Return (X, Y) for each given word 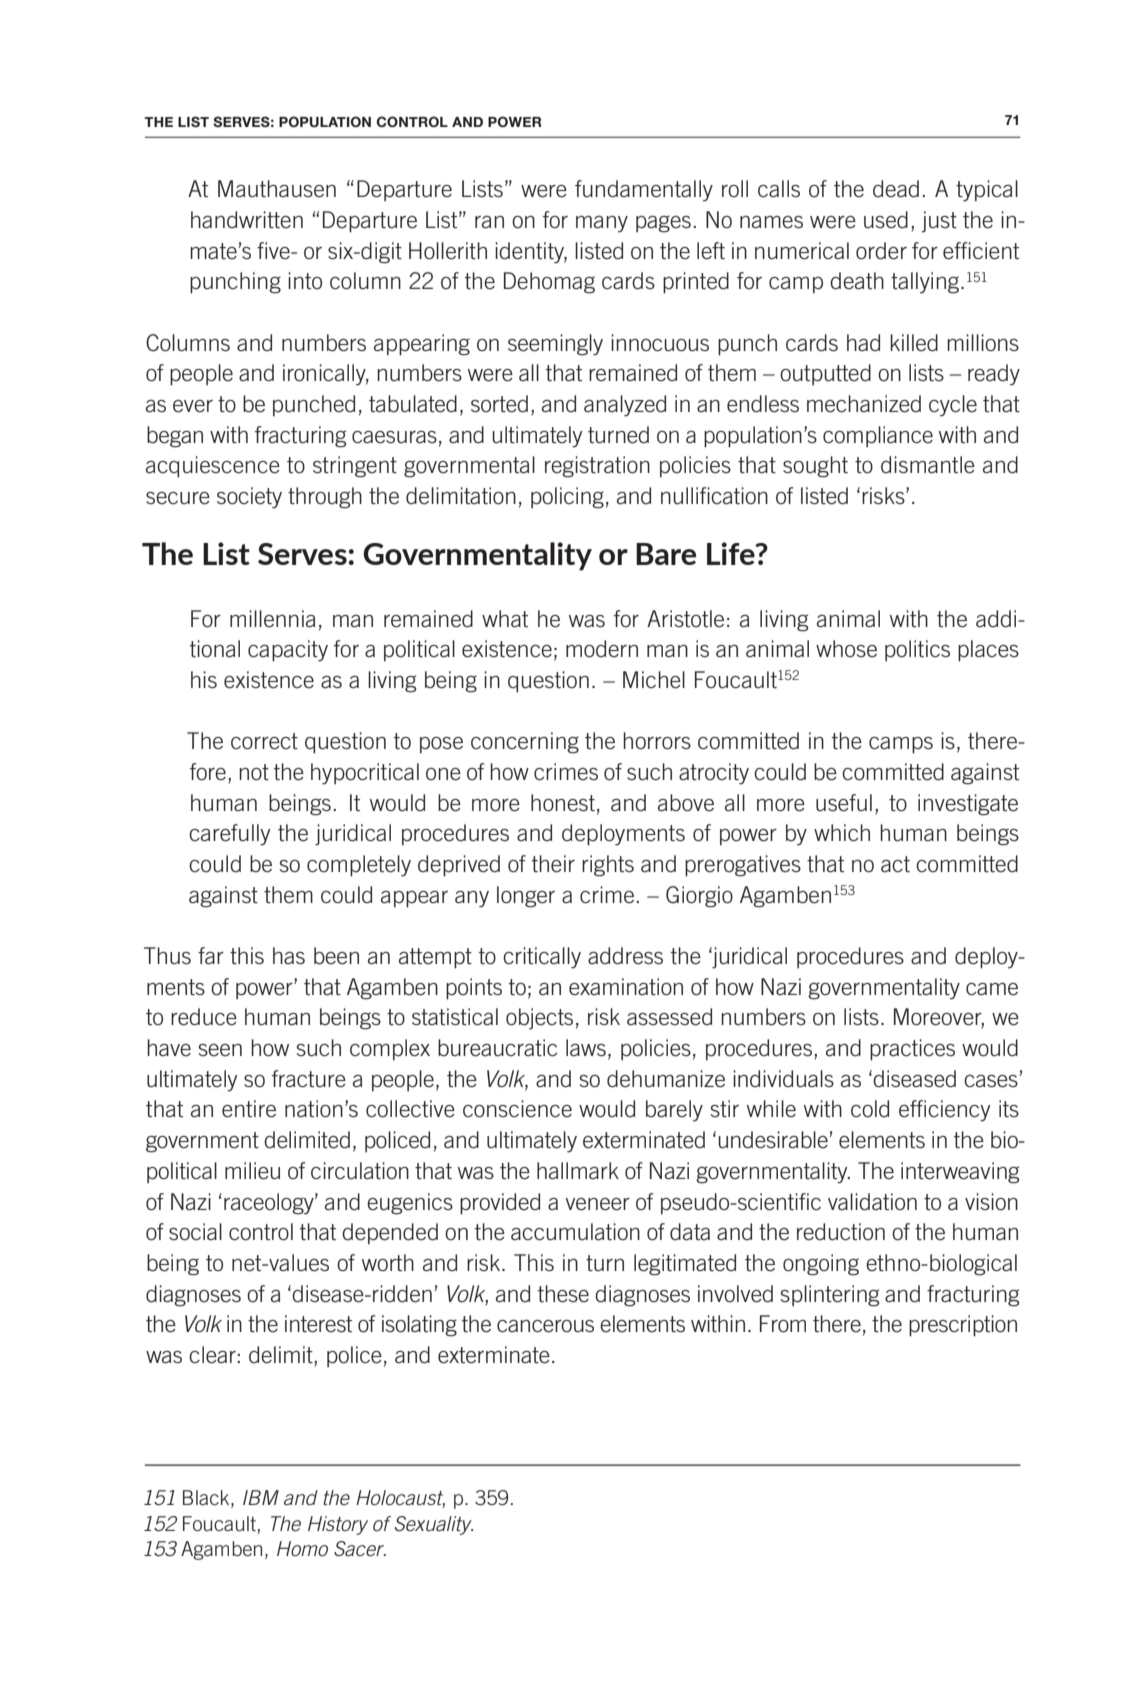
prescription (963, 1326)
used (886, 220)
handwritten (247, 220)
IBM (261, 1497)
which (842, 833)
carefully (230, 835)
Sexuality (434, 1525)
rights (608, 866)
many (602, 224)
